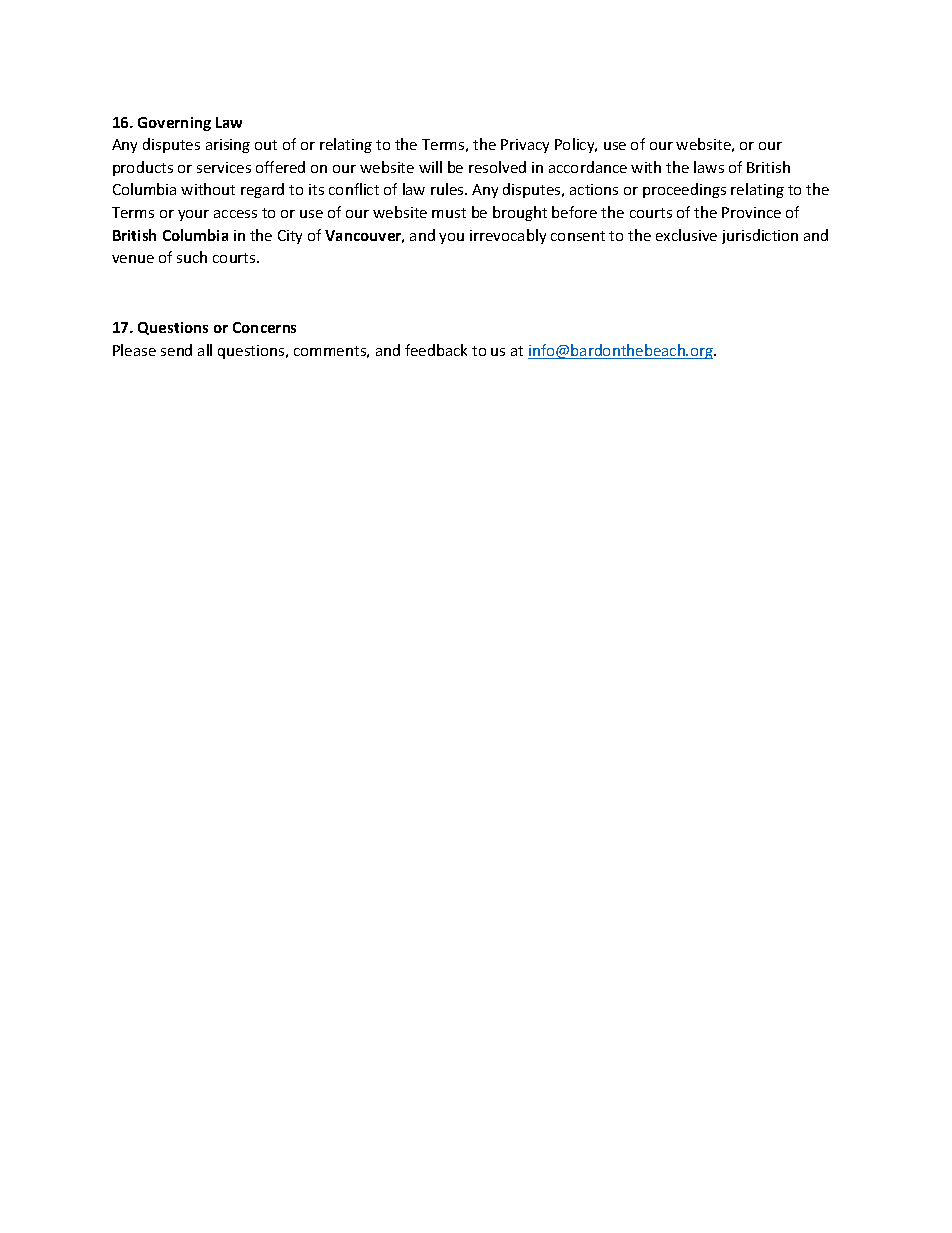 Image resolution: width=952 pixels, height=1233 pixels. I want to click on Governing, so click(174, 124).
